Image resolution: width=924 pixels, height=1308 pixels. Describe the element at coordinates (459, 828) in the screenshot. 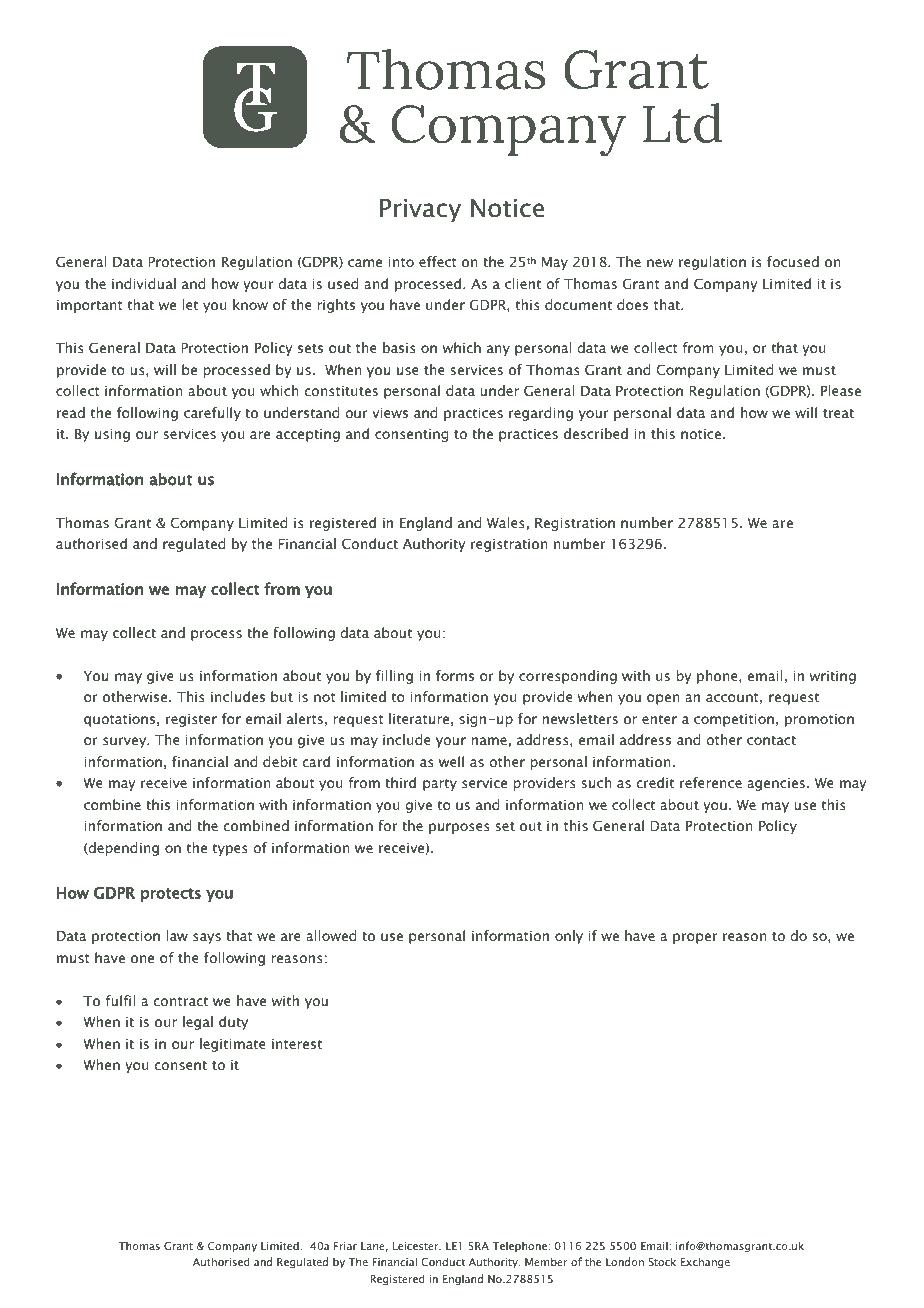

I see `purposes` at that location.
